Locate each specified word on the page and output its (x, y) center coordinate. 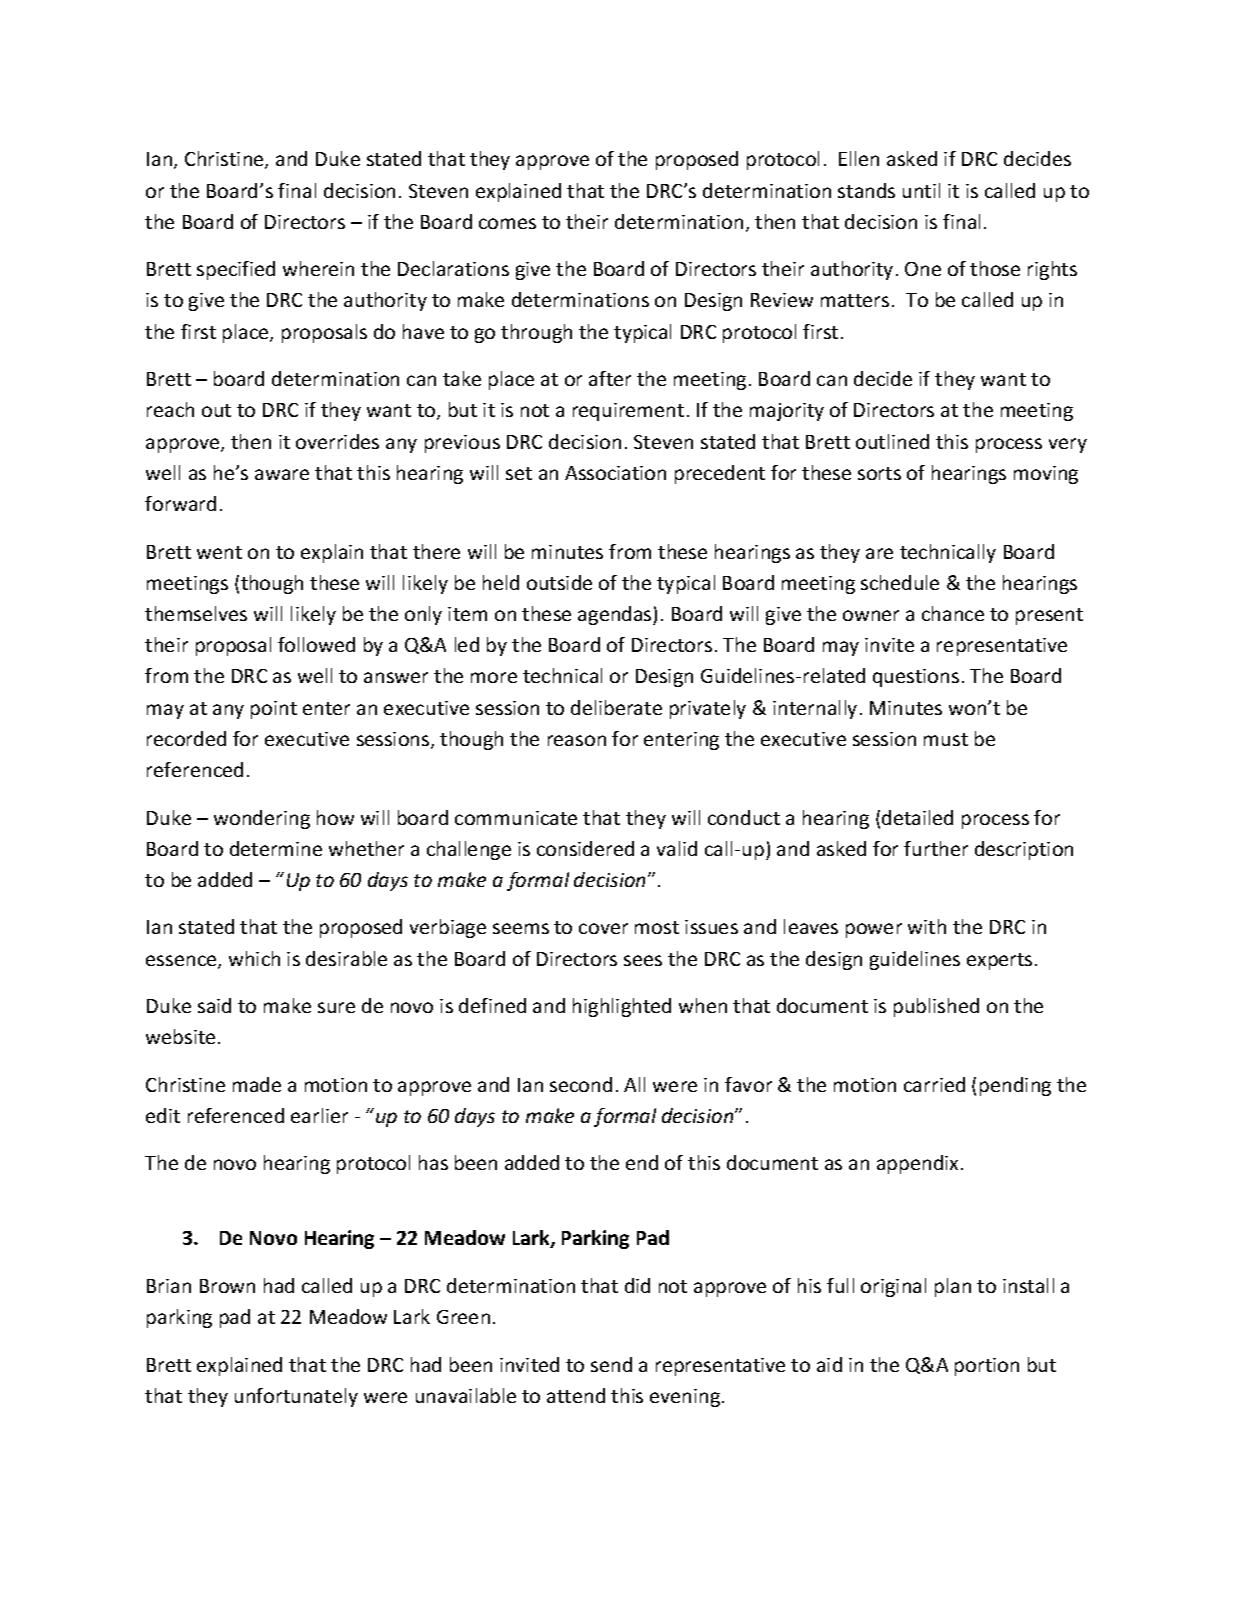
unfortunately (296, 1397)
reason (577, 740)
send (611, 1364)
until (921, 190)
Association (615, 473)
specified (236, 270)
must (946, 739)
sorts (879, 473)
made (257, 1084)
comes (507, 223)
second (581, 1084)
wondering (262, 819)
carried (934, 1084)
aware (282, 474)
